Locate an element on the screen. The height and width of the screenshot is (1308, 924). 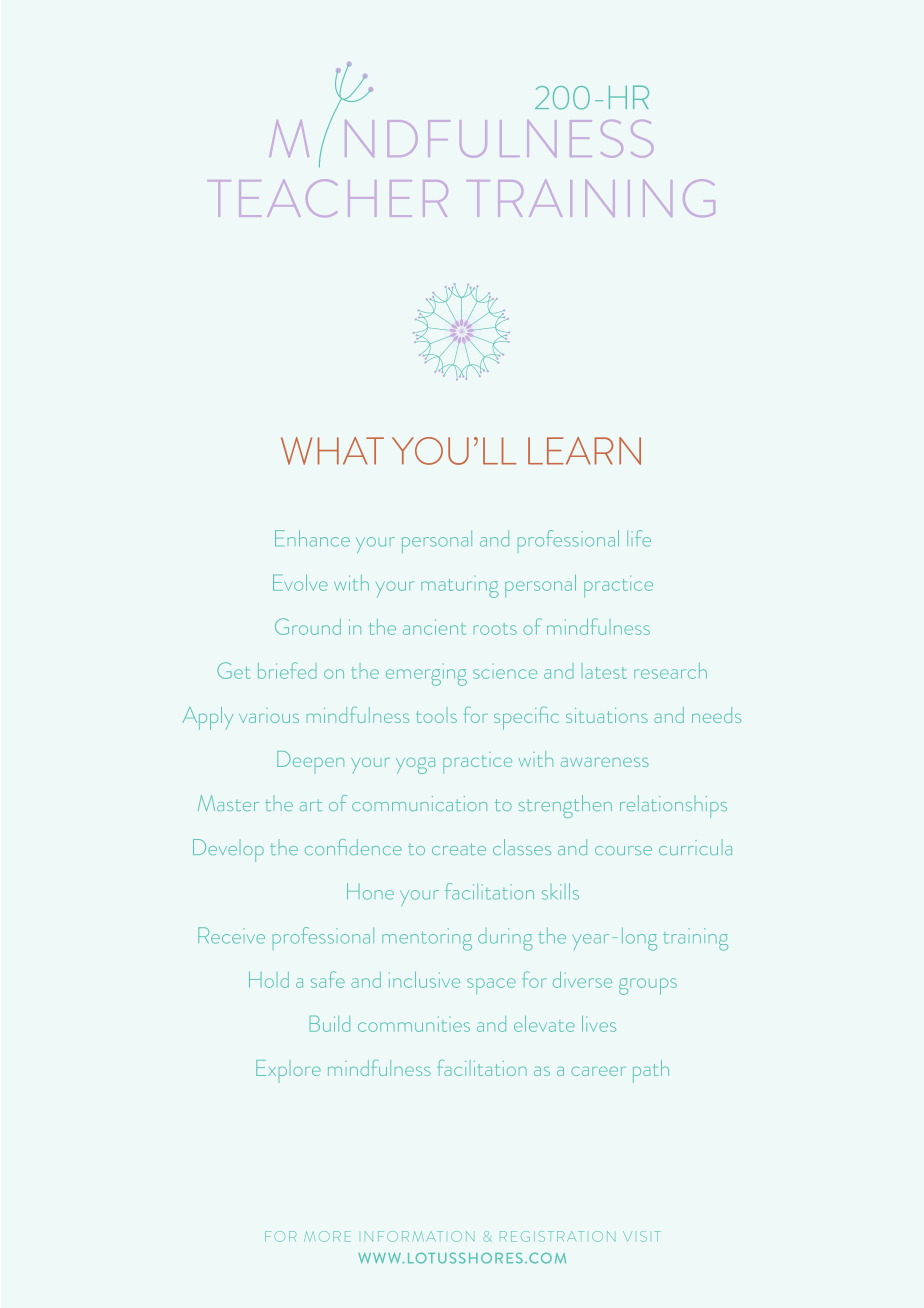
course is located at coordinates (623, 850).
